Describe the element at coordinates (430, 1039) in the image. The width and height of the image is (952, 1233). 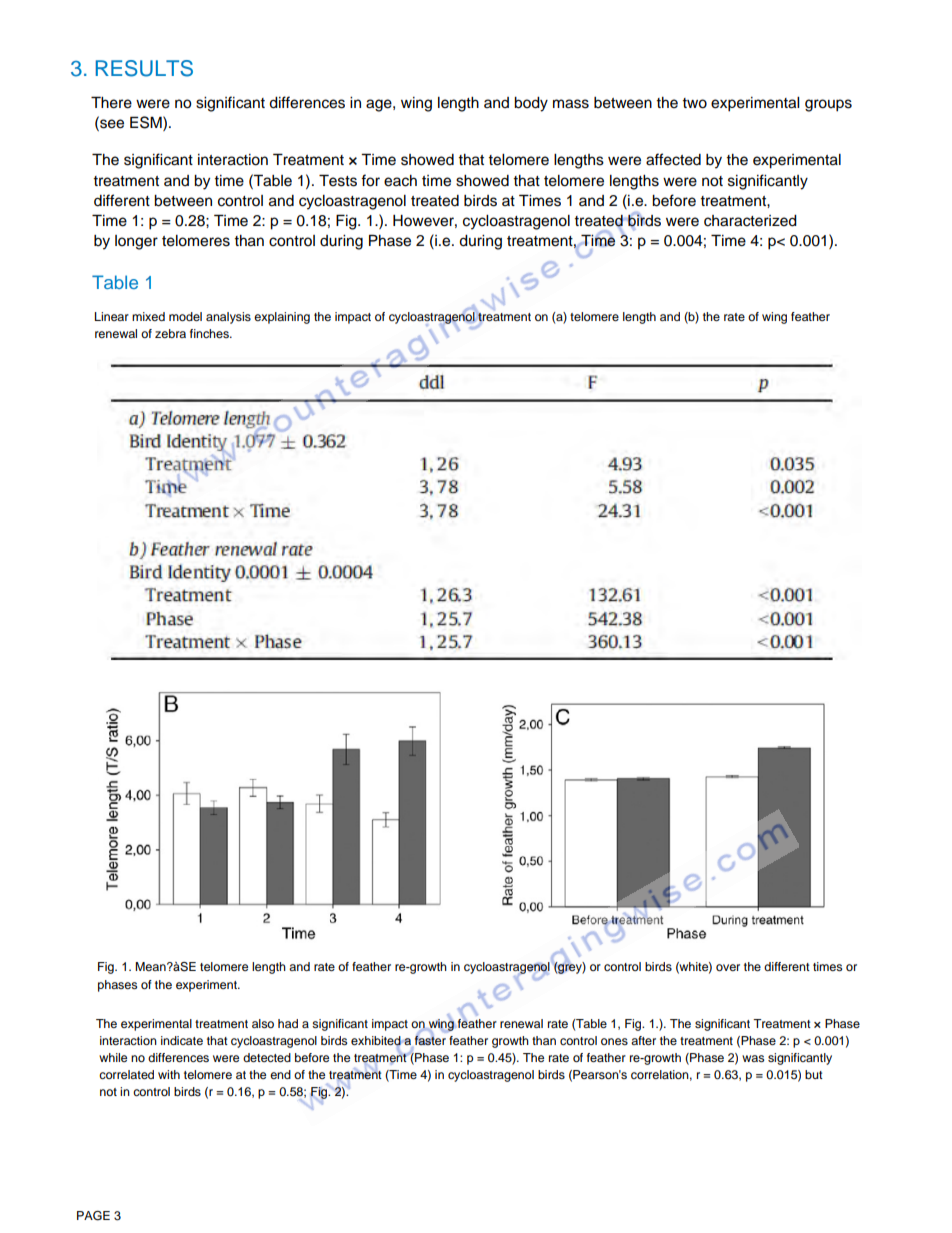
I see `faster` at that location.
